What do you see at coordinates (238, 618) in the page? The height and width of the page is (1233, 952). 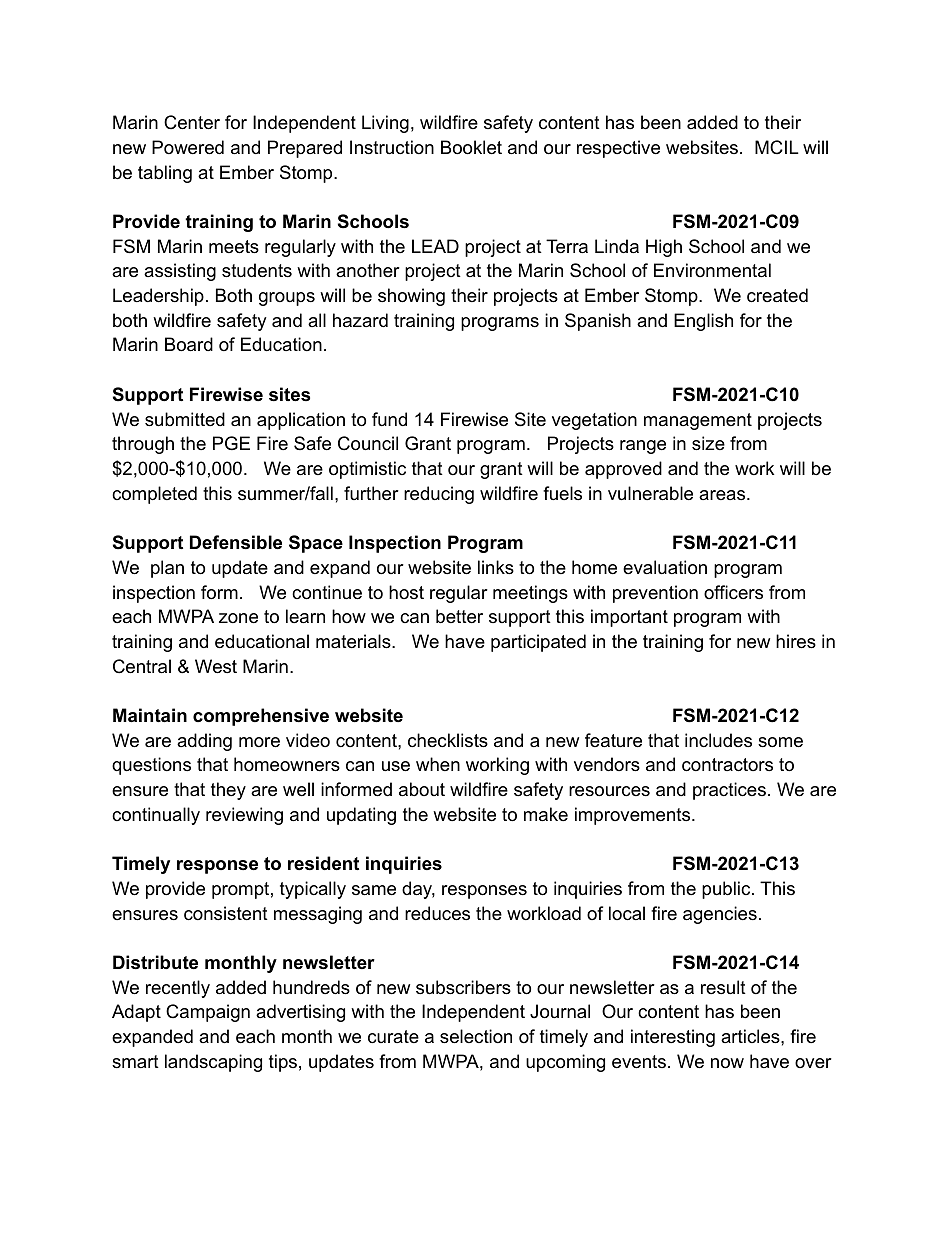 I see `zone` at bounding box center [238, 618].
